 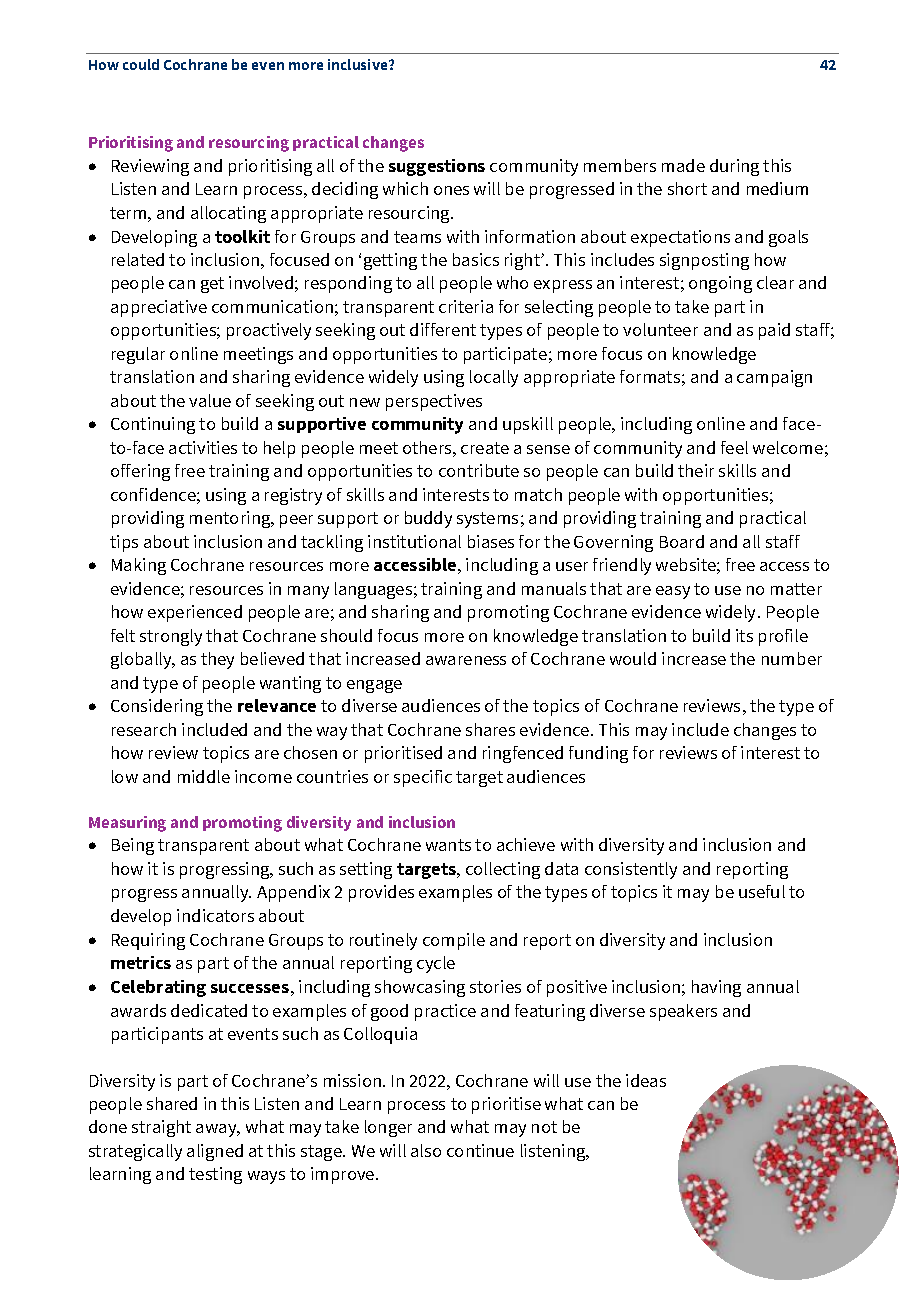 What do you see at coordinates (423, 778) in the screenshot?
I see `specific` at bounding box center [423, 778].
